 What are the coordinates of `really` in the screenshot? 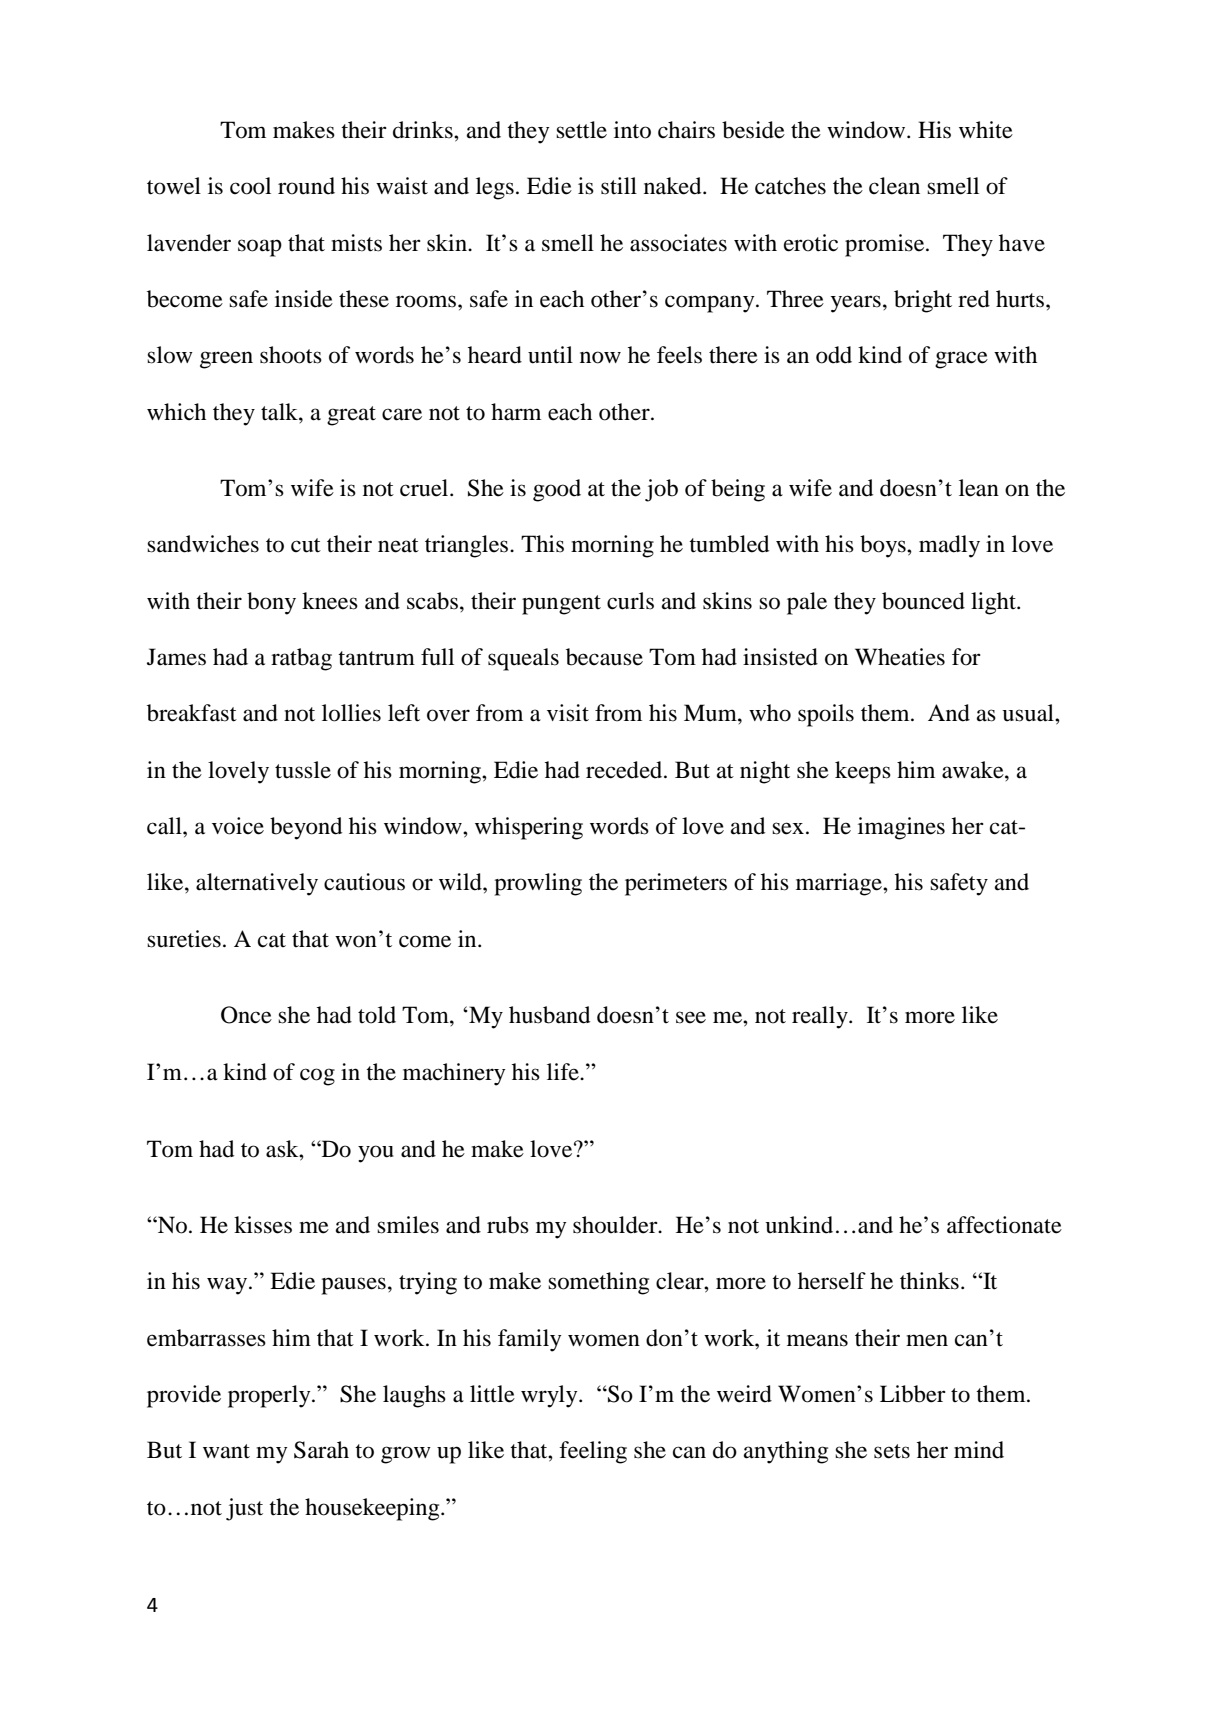 It's located at (821, 1017).
